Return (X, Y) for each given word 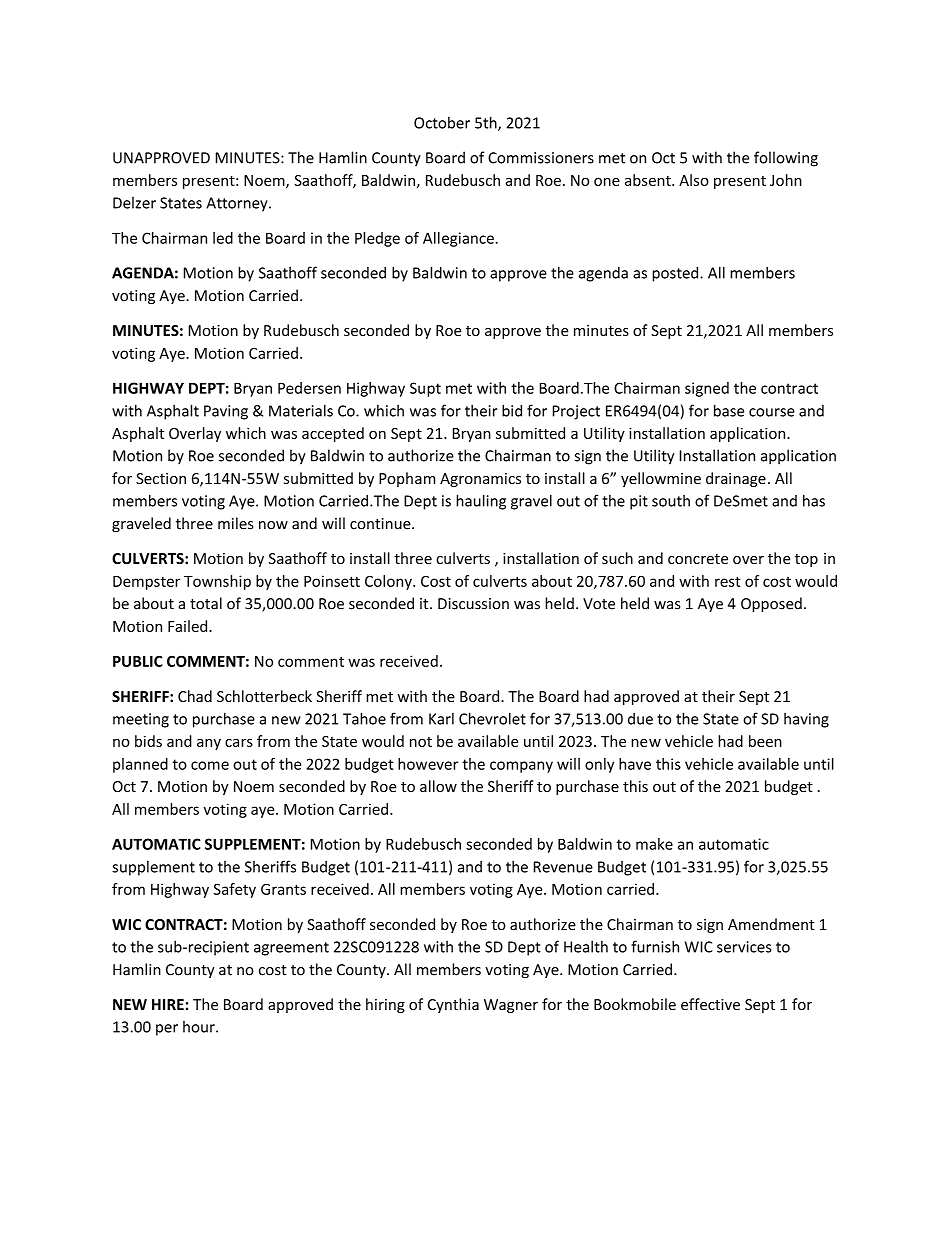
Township (217, 582)
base (729, 410)
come (210, 765)
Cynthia (453, 1005)
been (765, 741)
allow (438, 786)
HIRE (168, 1004)
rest (728, 581)
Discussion (473, 604)
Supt (425, 389)
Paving (226, 412)
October (442, 122)
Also (694, 180)
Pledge (377, 239)
